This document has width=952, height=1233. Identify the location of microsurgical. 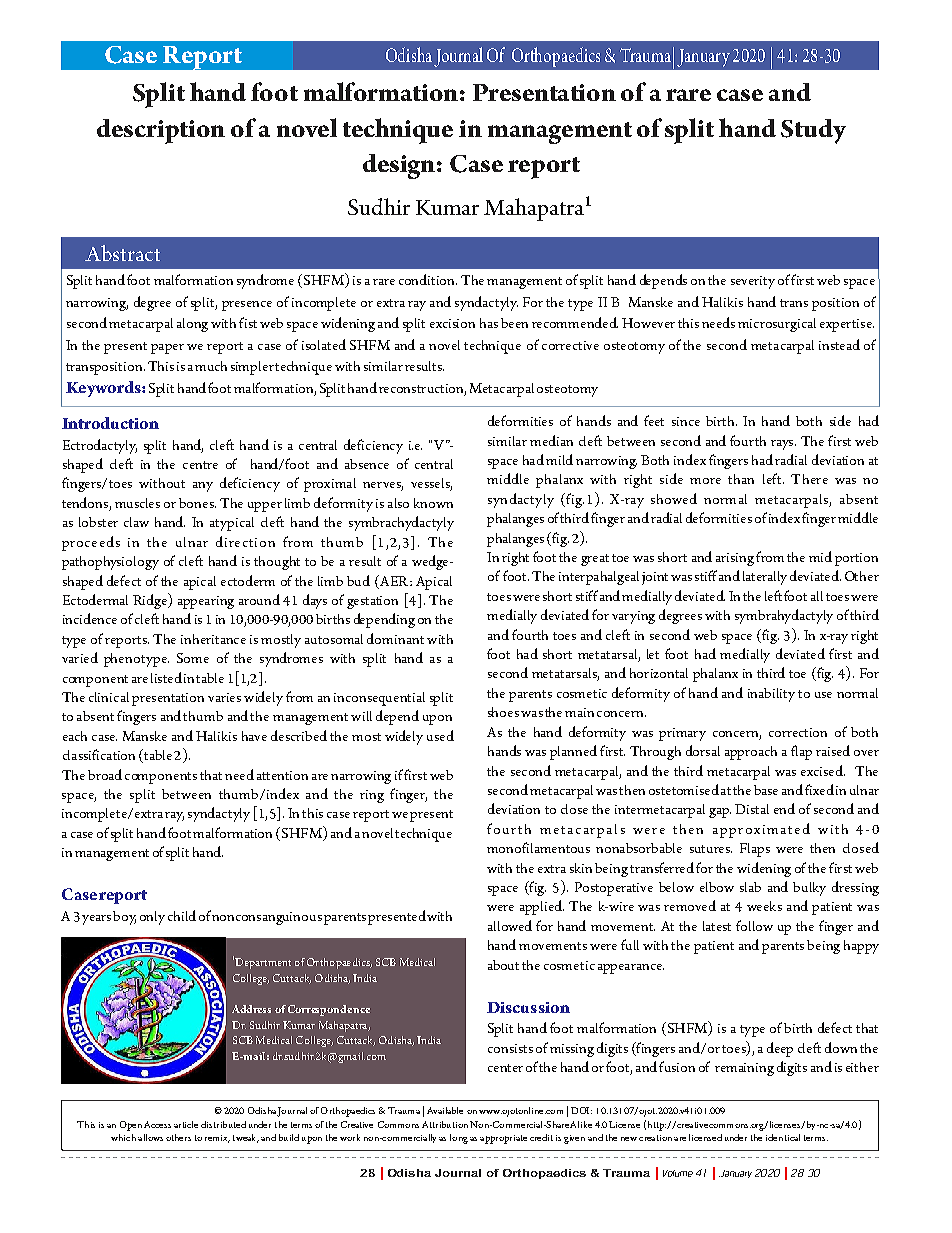
(777, 325).
